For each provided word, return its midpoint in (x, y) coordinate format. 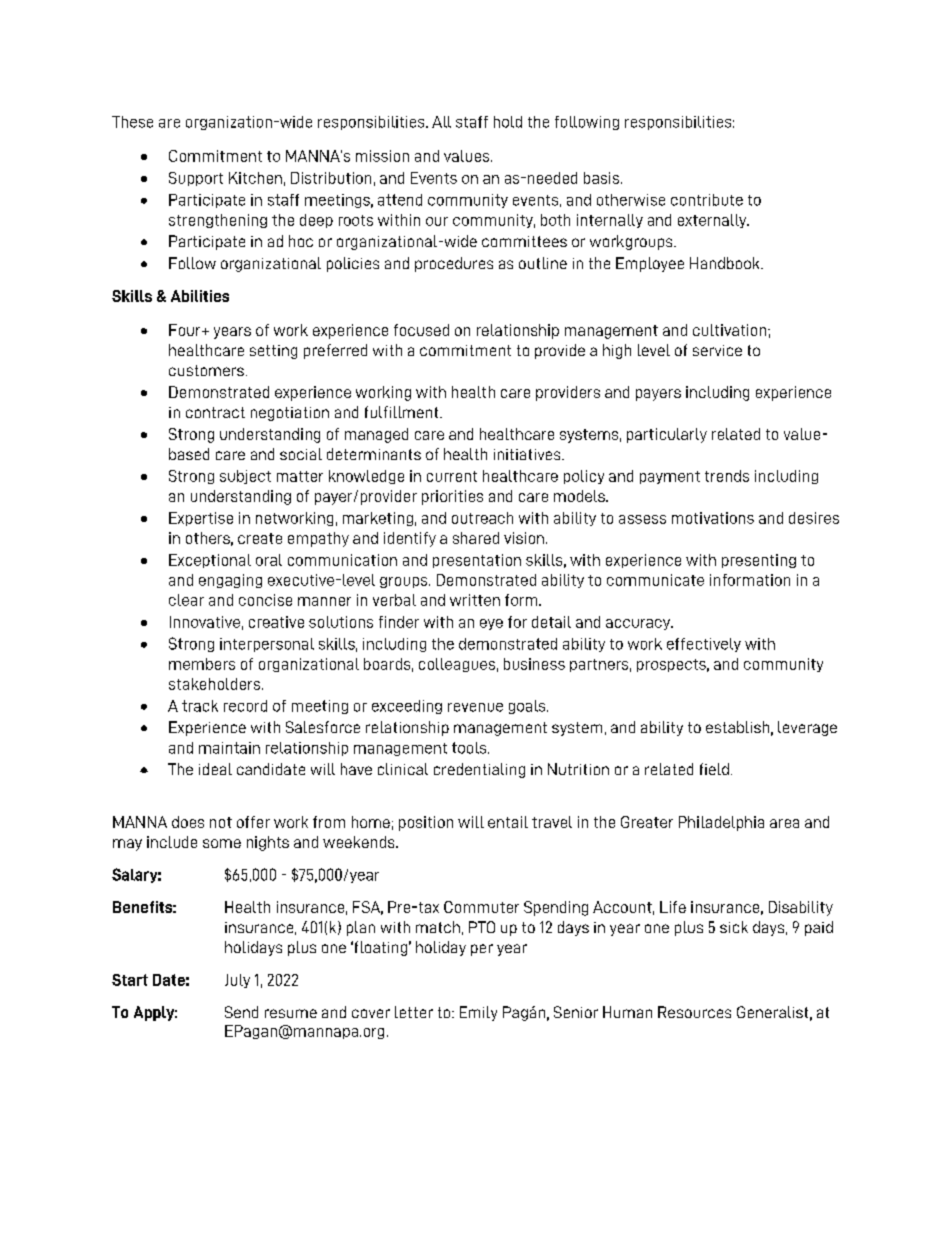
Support (196, 179)
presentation (477, 561)
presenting (759, 561)
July (237, 981)
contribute (707, 200)
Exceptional (210, 561)
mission (382, 156)
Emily (478, 1013)
